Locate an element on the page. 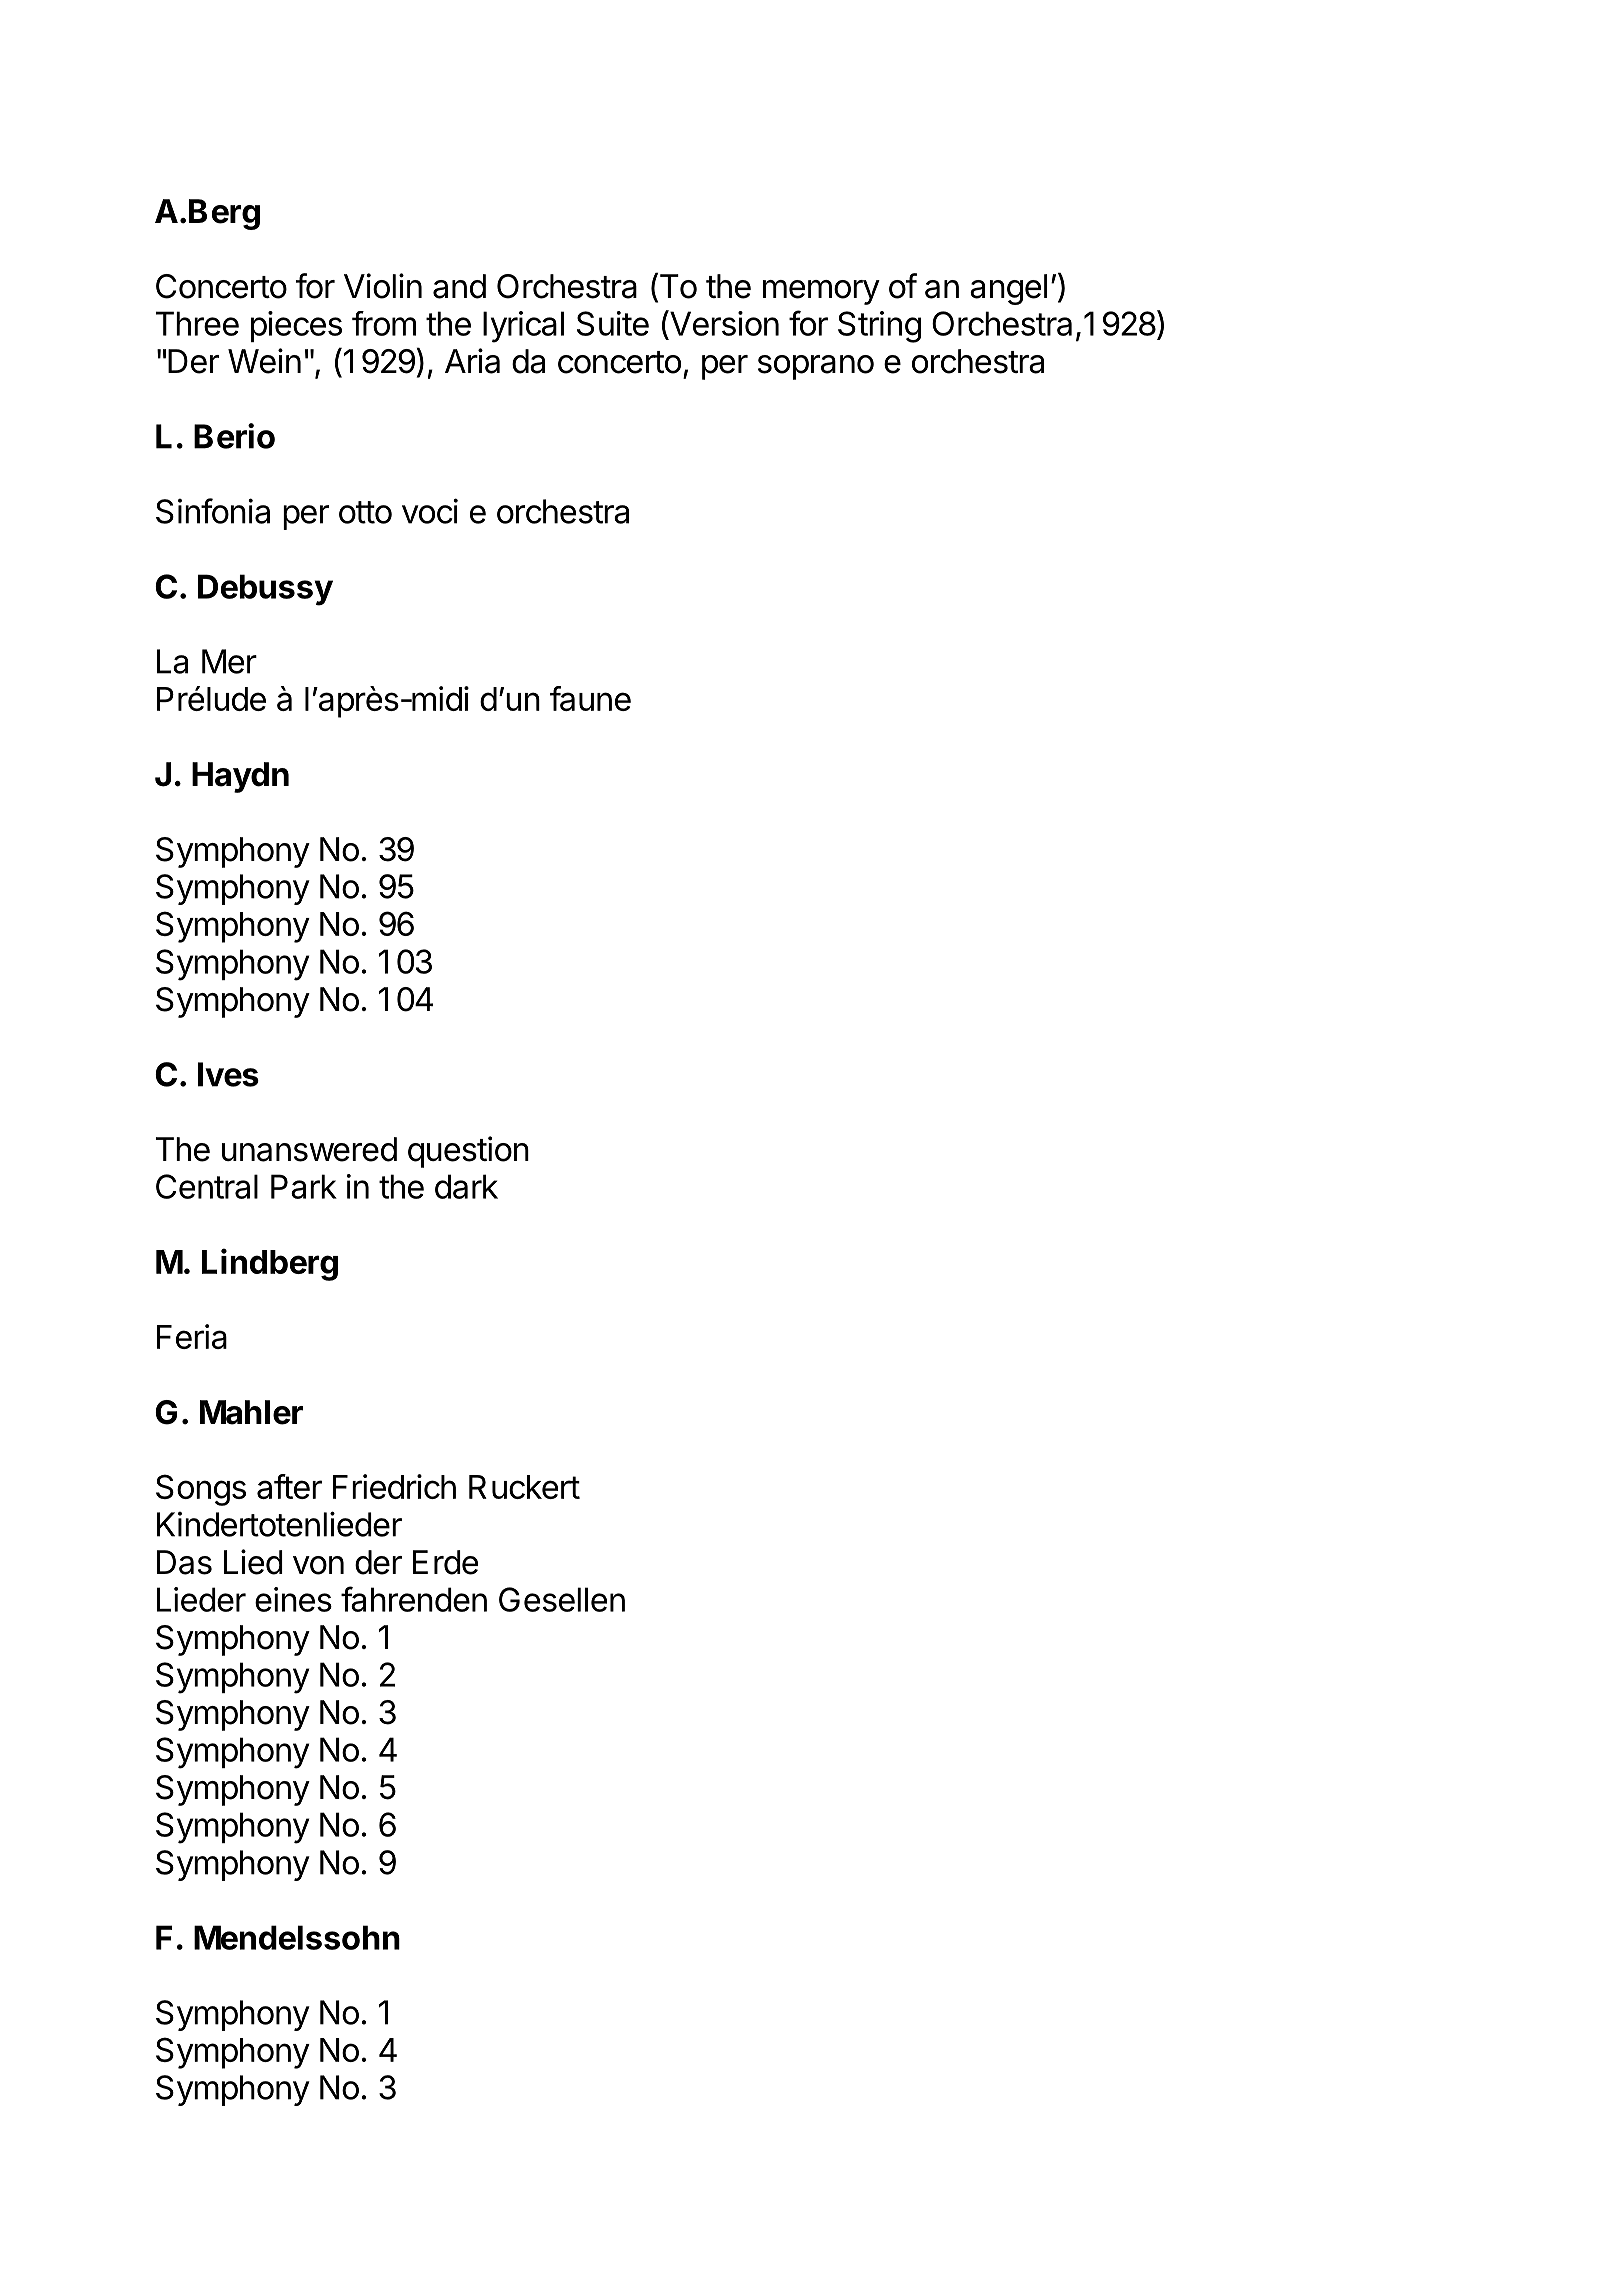 The height and width of the image is (2290, 1619). question is located at coordinates (468, 1152).
